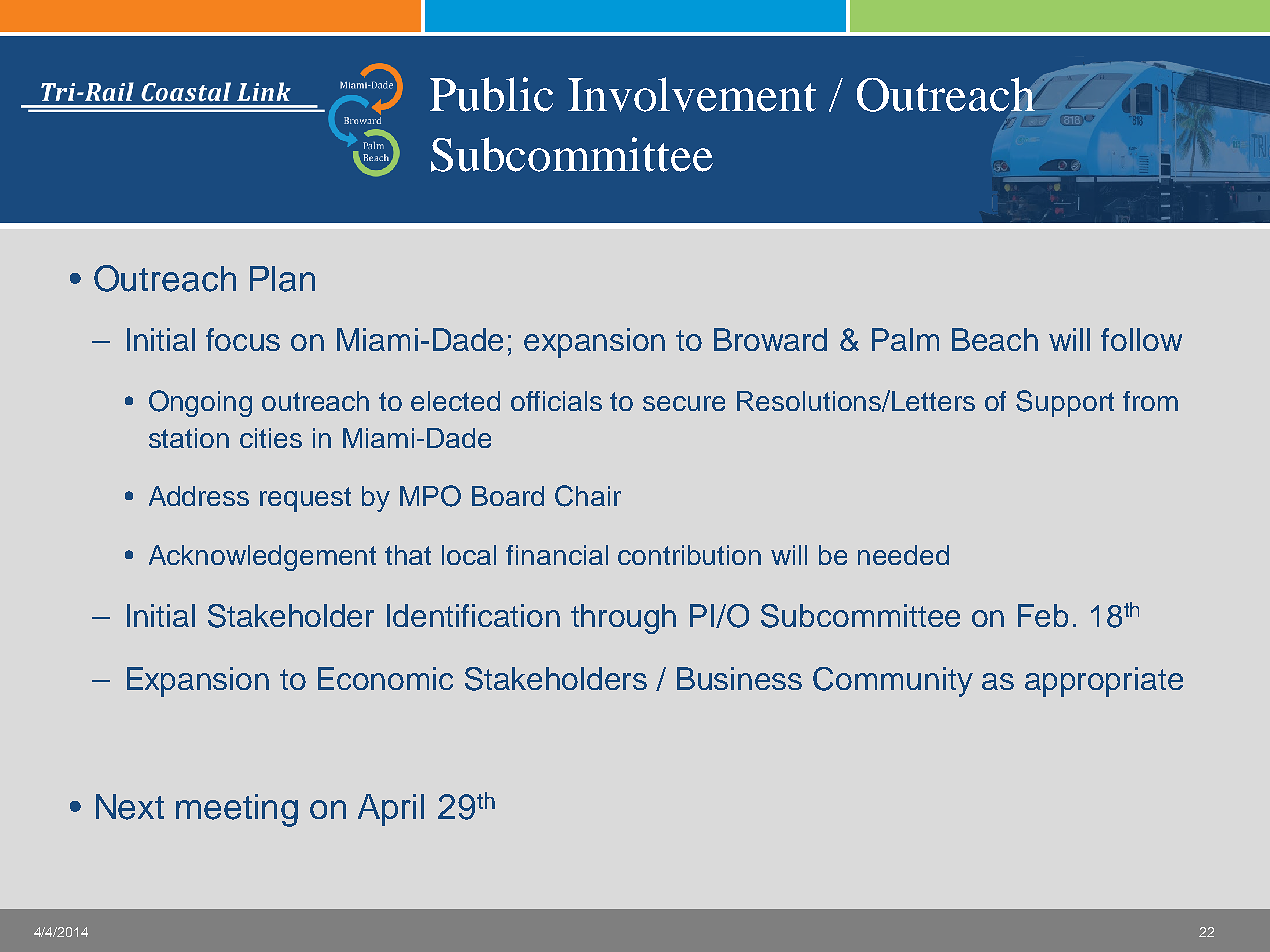  Describe the element at coordinates (237, 810) in the screenshot. I see `meeting` at that location.
